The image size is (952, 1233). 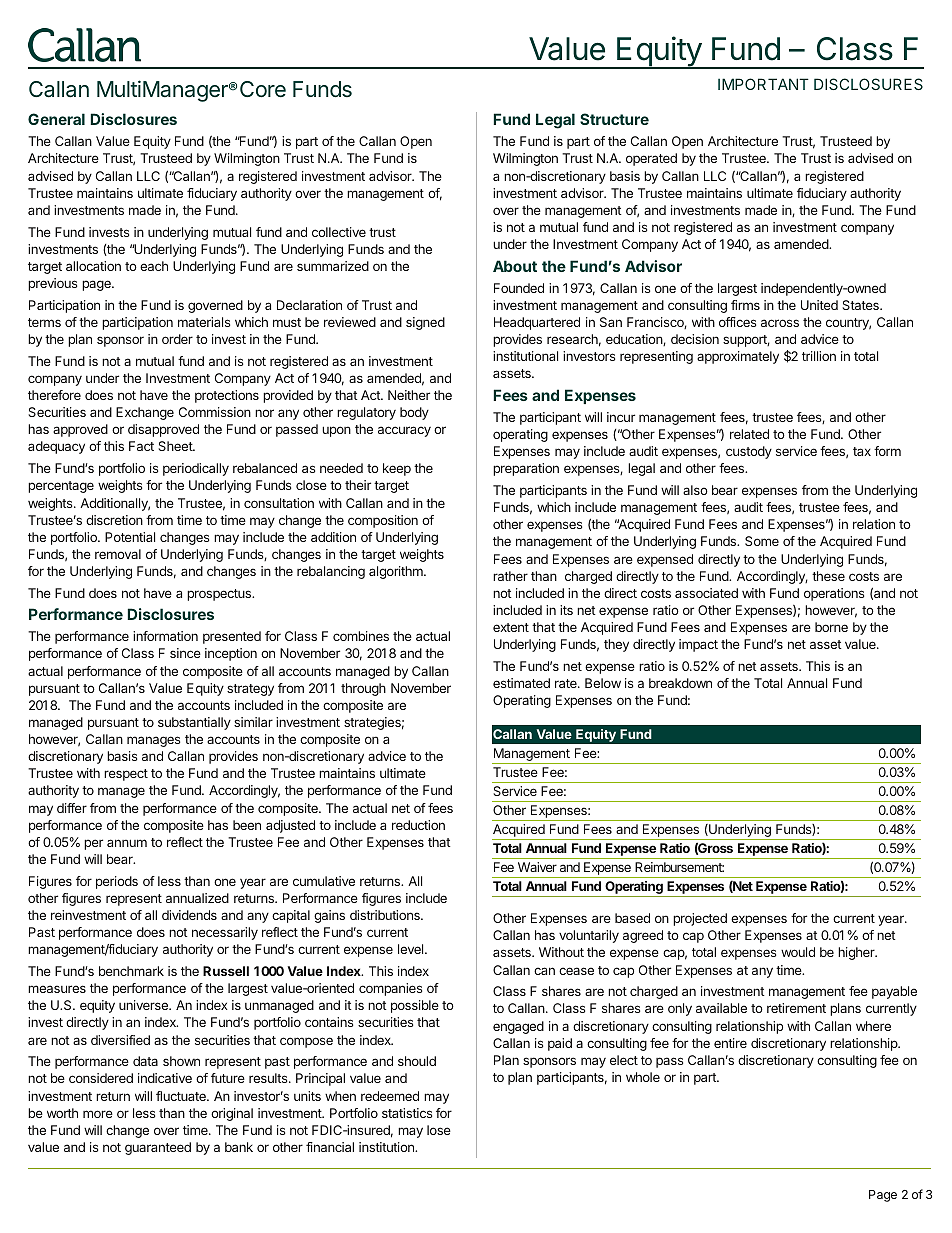 What do you see at coordinates (680, 683) in the screenshot?
I see `breakdown` at bounding box center [680, 683].
